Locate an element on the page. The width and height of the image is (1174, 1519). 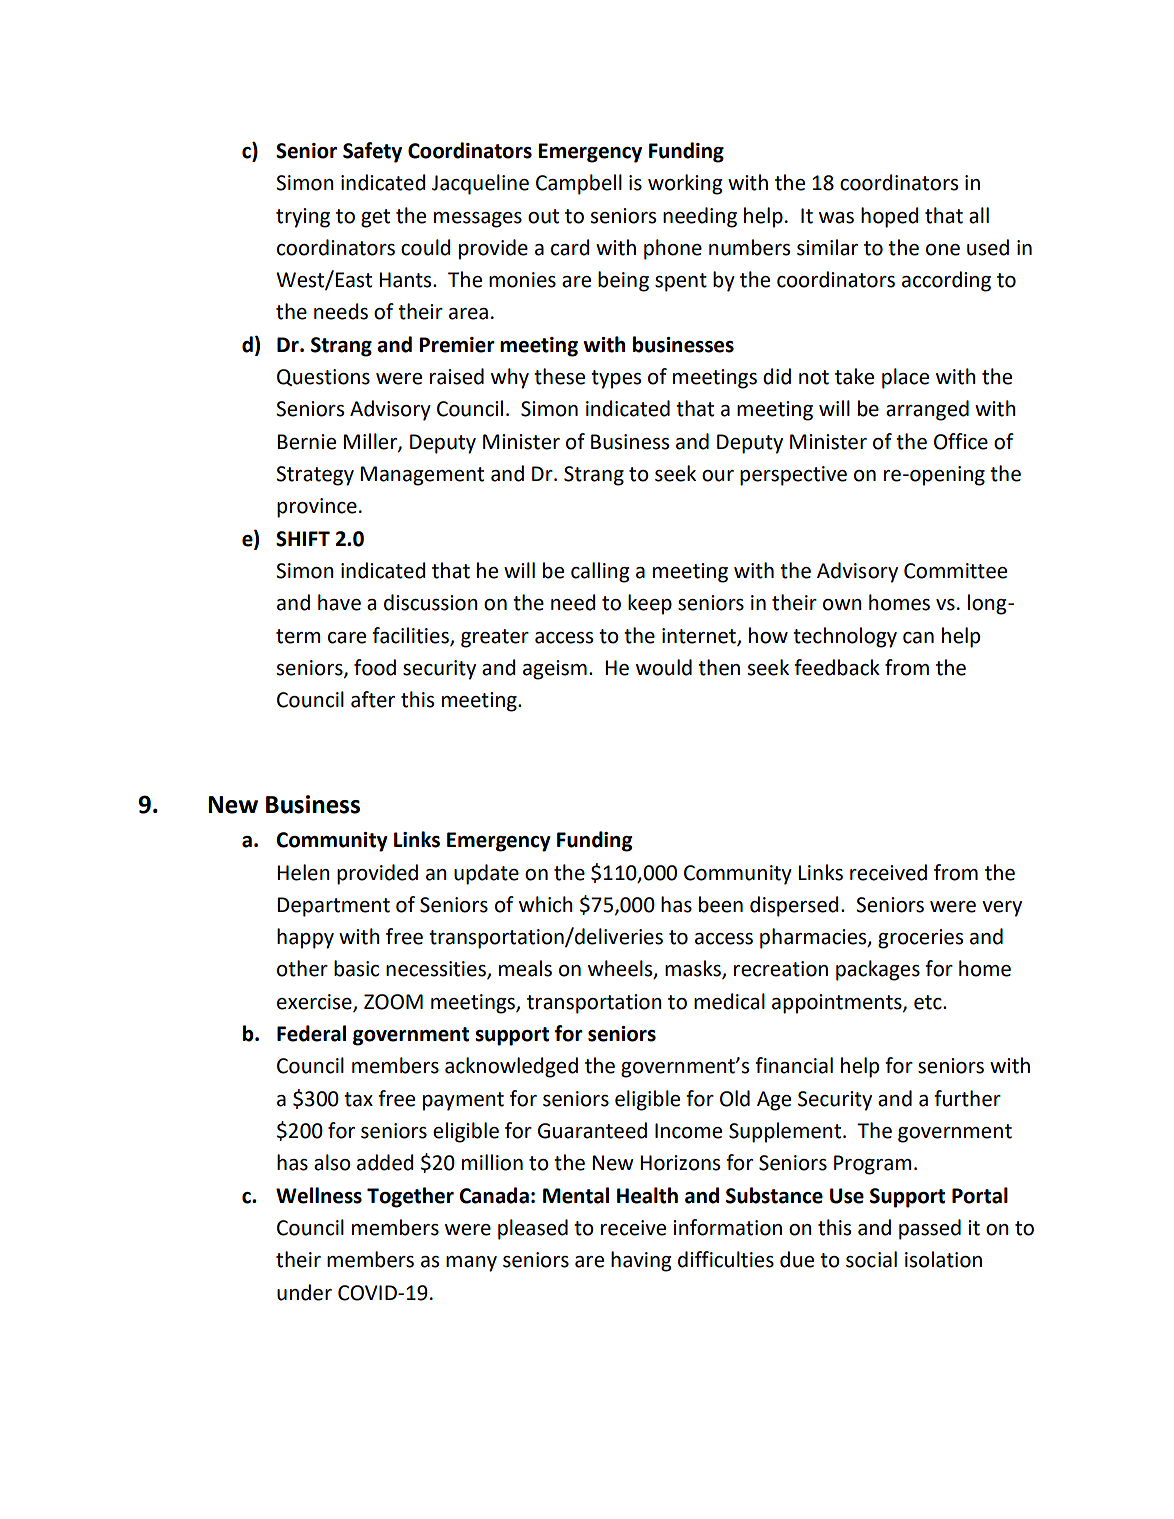
Department is located at coordinates (334, 907).
